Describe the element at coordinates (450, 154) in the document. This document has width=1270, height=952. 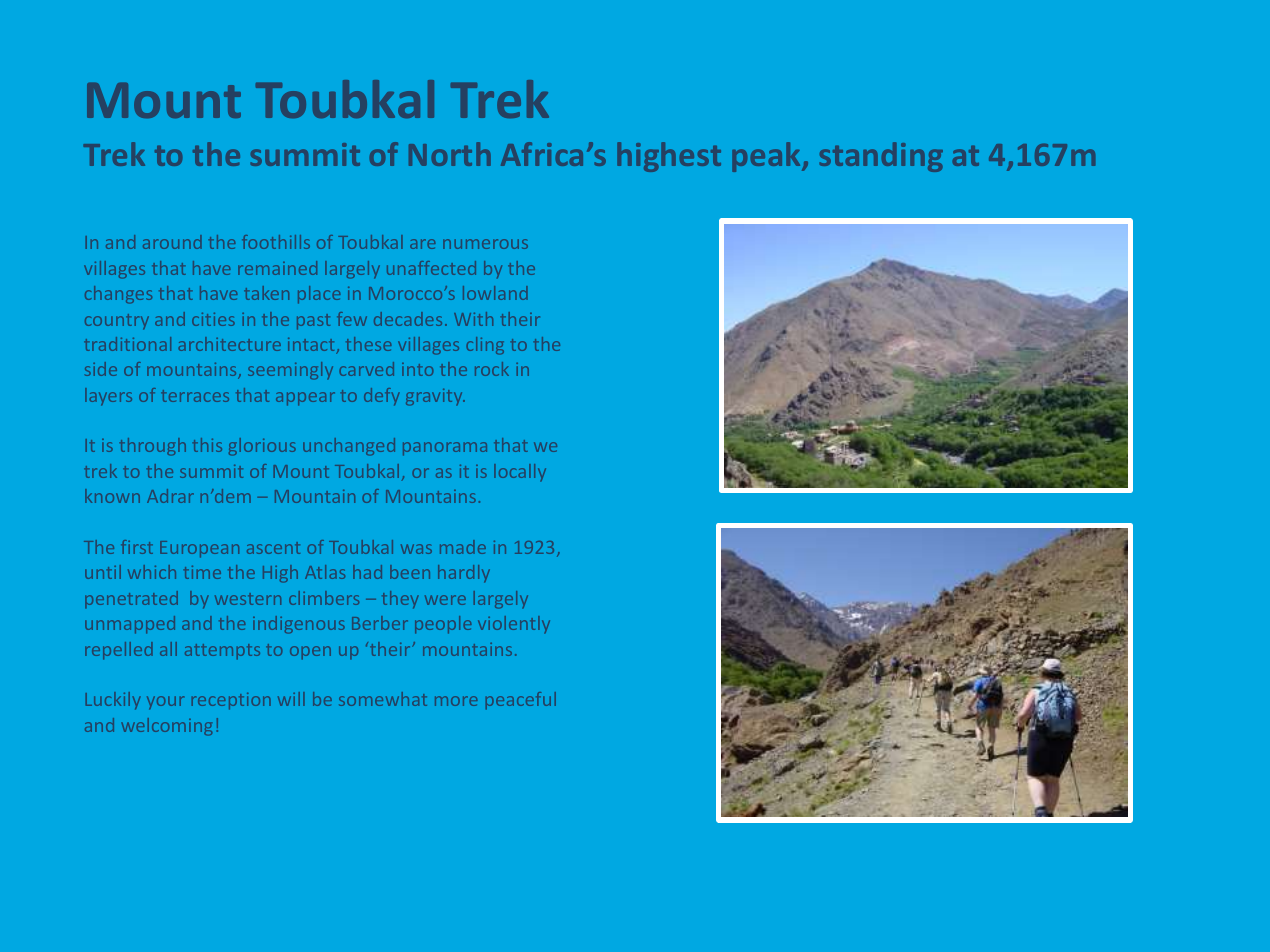
I see `North` at that location.
